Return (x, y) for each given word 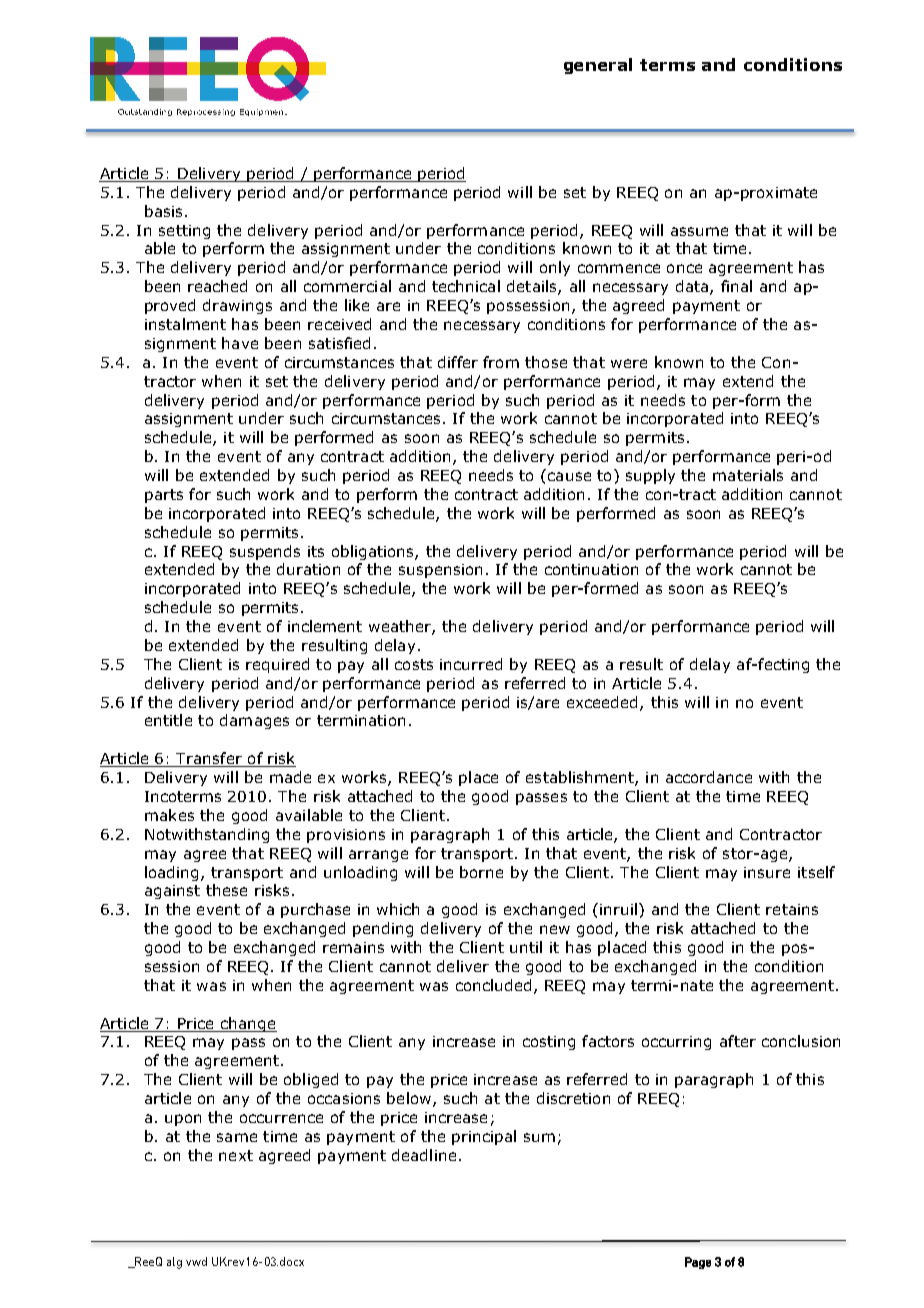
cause (569, 476)
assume (699, 231)
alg (174, 1263)
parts (164, 496)
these (226, 890)
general (598, 66)
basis (163, 211)
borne (481, 872)
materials (748, 475)
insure (767, 872)
